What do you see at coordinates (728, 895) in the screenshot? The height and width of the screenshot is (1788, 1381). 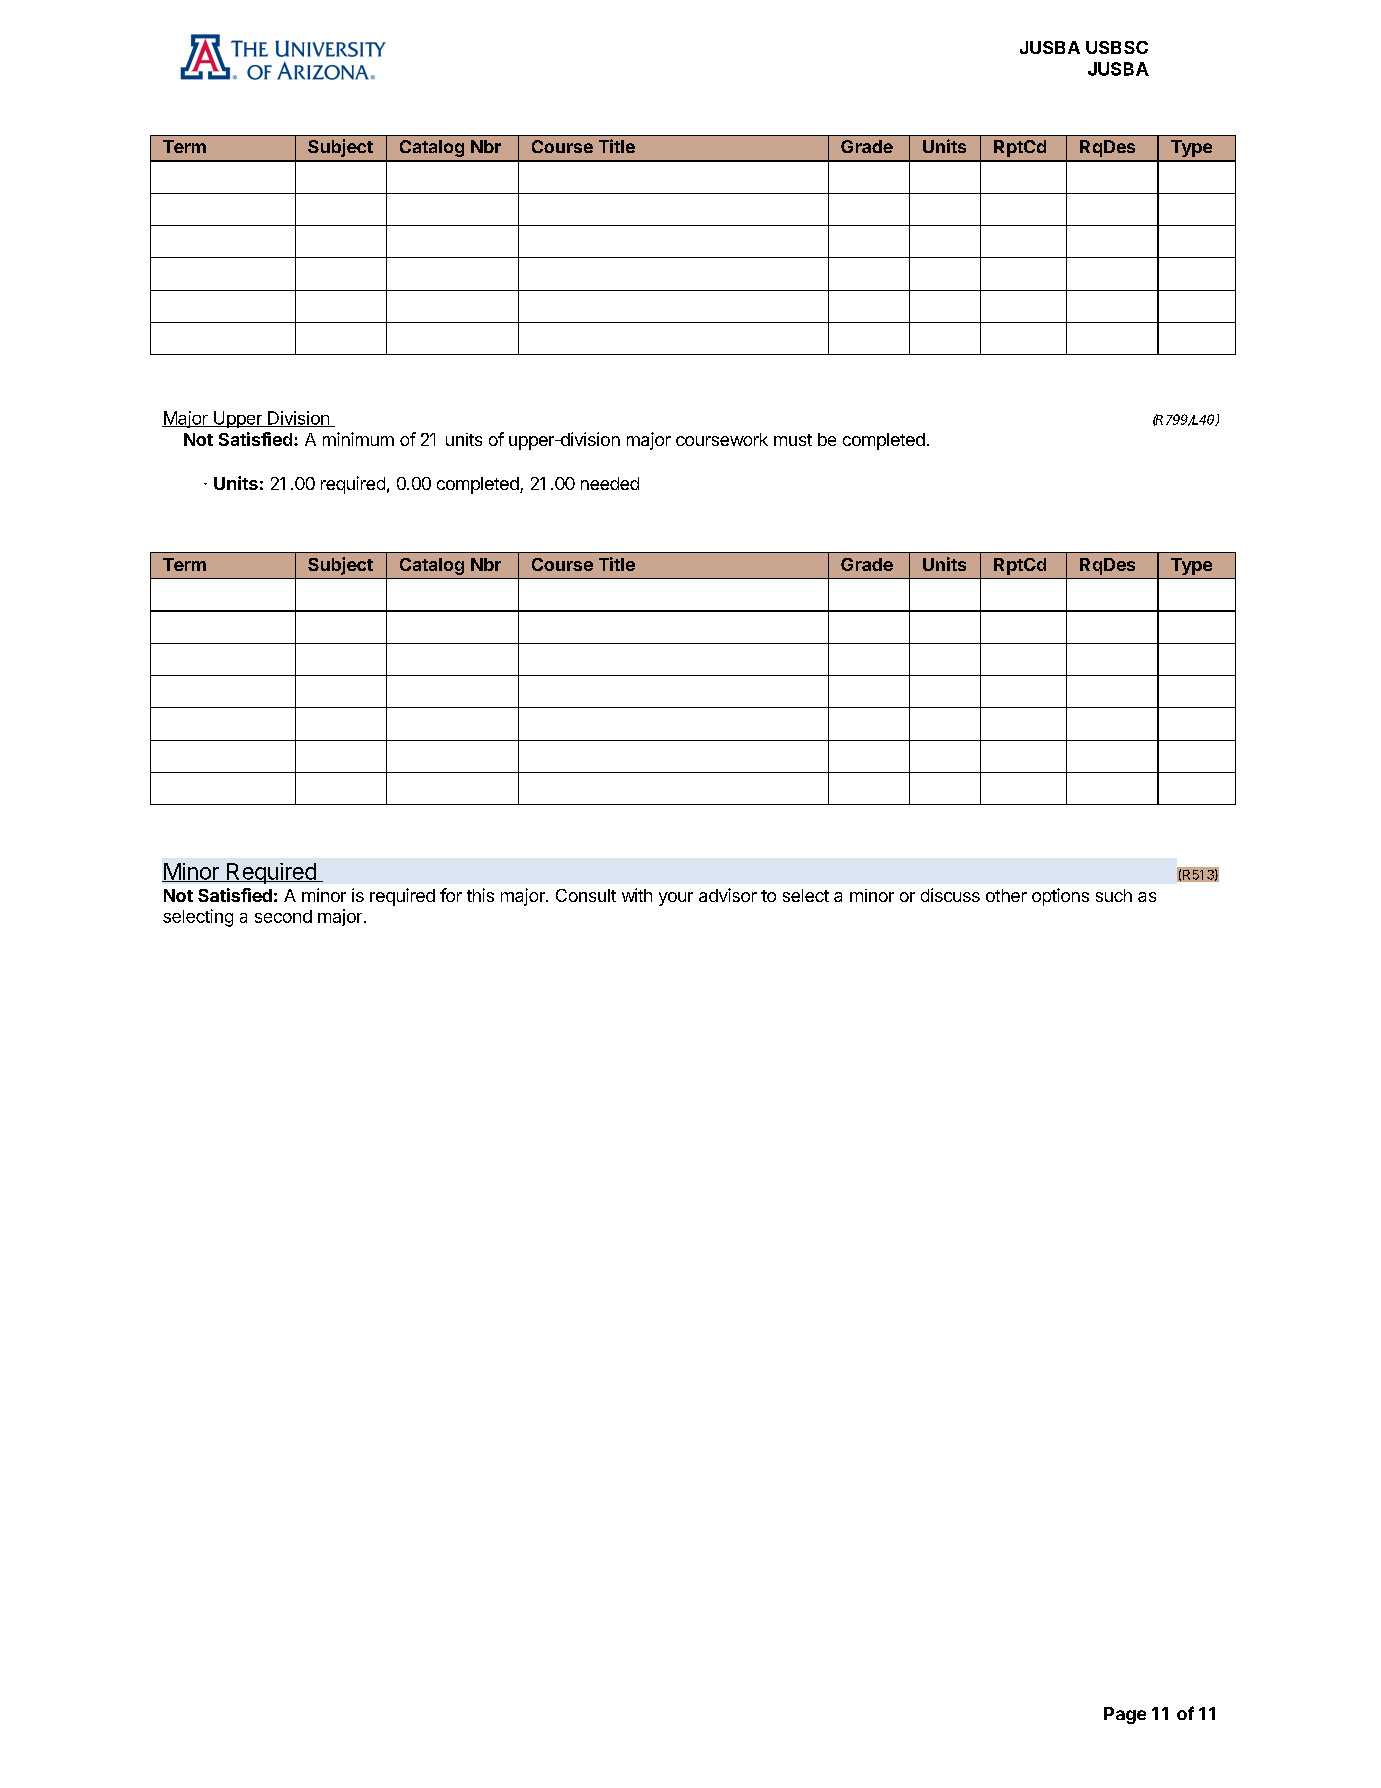 I see `advisor` at bounding box center [728, 895].
